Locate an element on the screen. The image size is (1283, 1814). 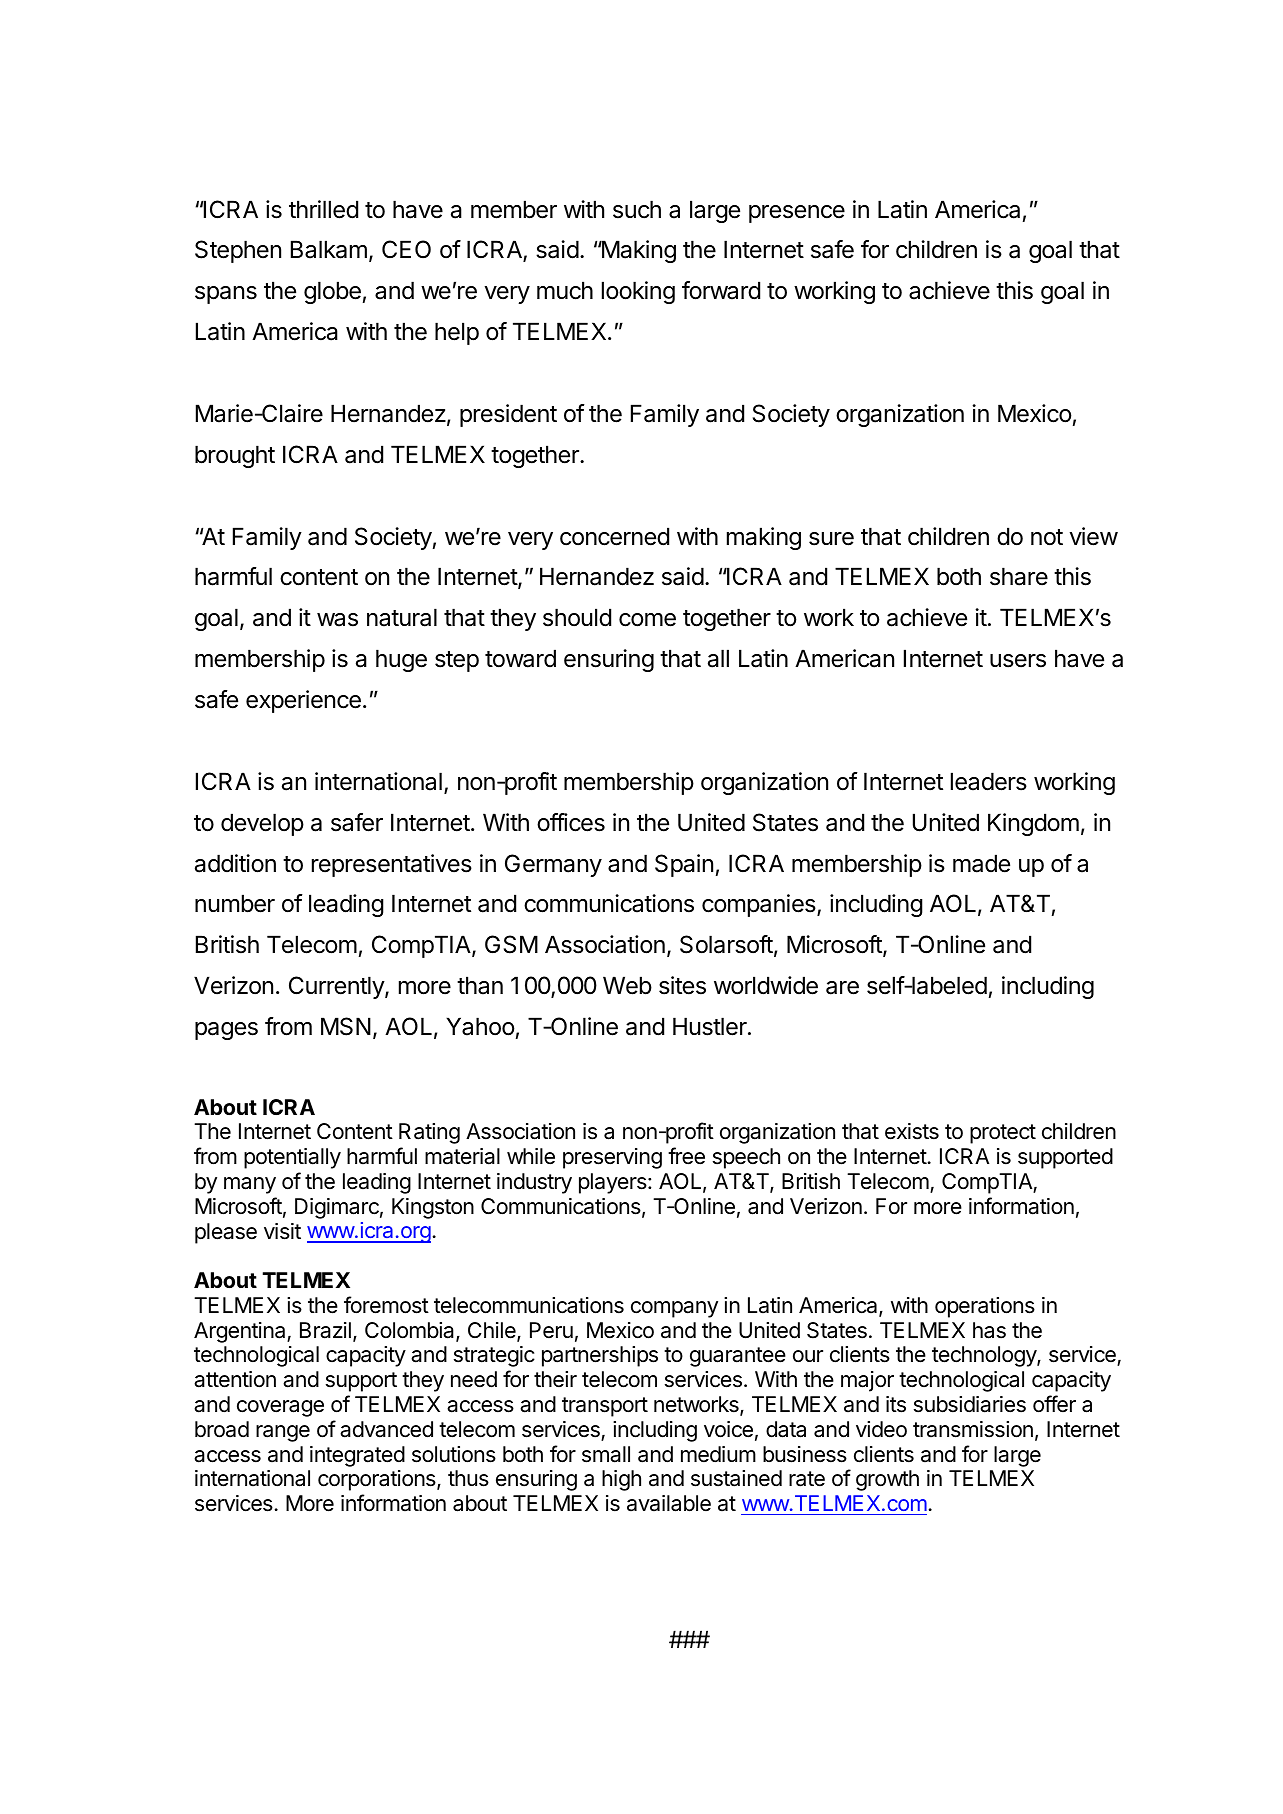
protect is located at coordinates (1003, 1134).
